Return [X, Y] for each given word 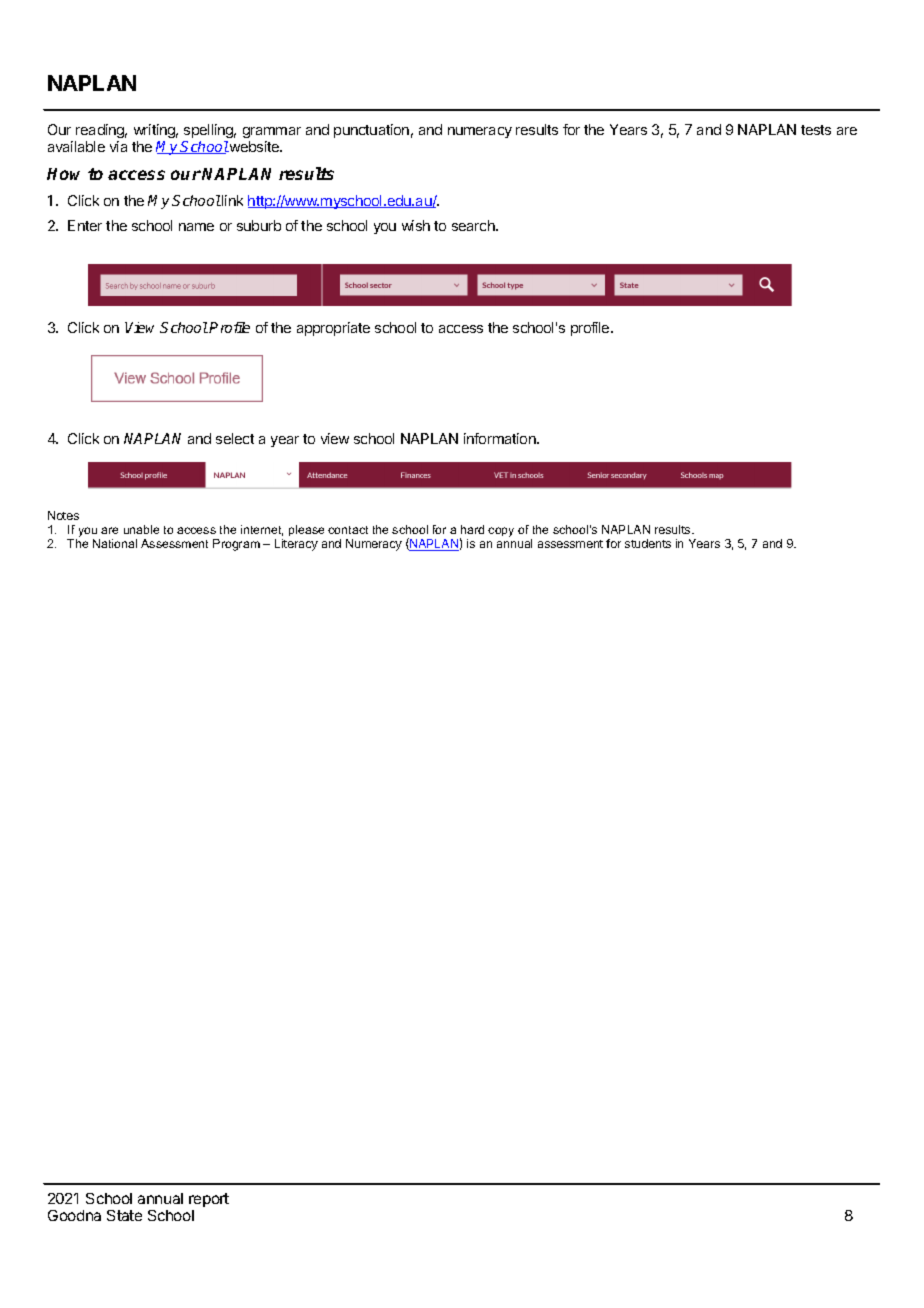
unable [141, 529]
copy [501, 532]
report [209, 1200]
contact [348, 530]
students [648, 543]
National [115, 543]
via [118, 146]
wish [416, 225]
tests [816, 130]
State [124, 1215]
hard [472, 529]
